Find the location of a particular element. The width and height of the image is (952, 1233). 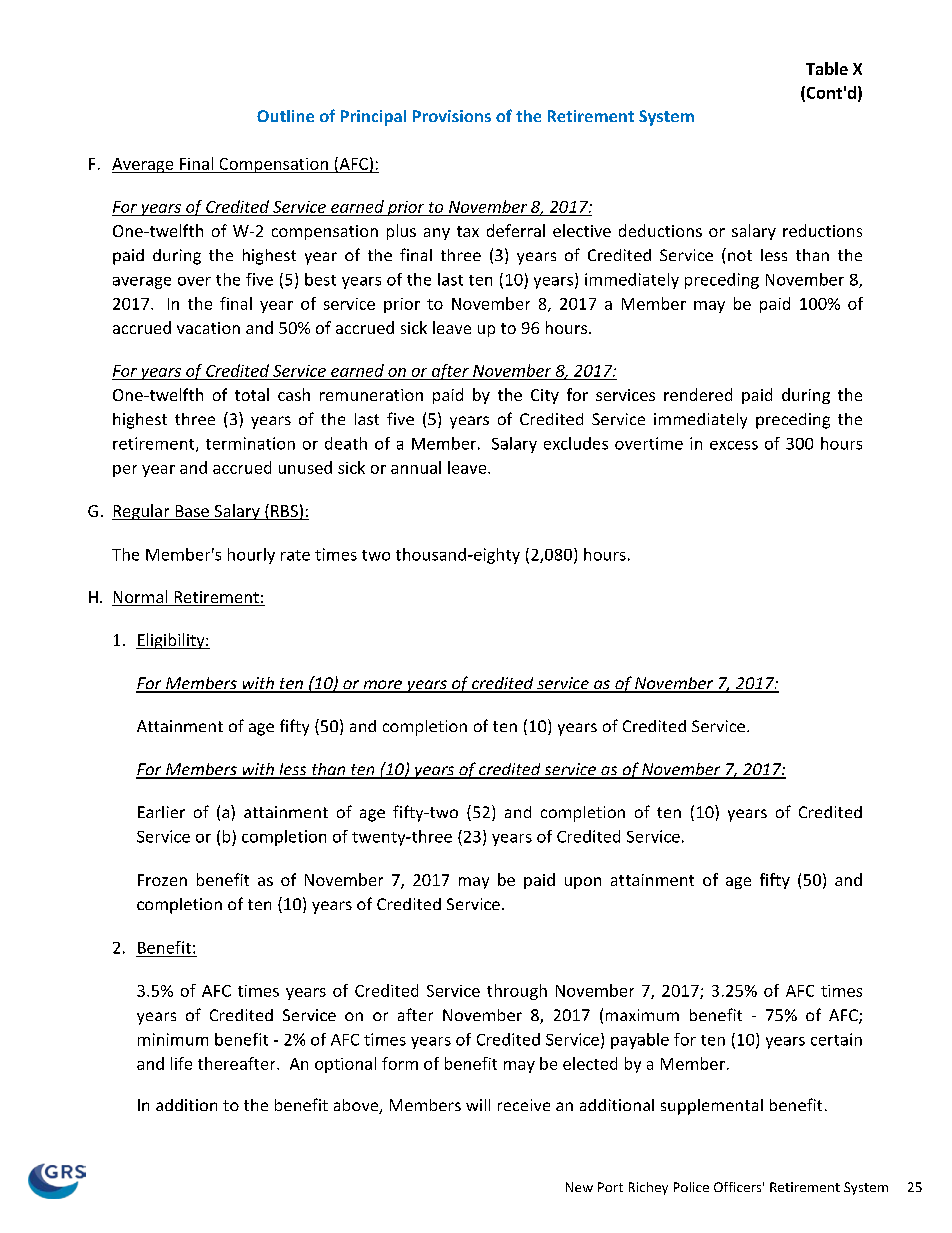

annual is located at coordinates (416, 467).
